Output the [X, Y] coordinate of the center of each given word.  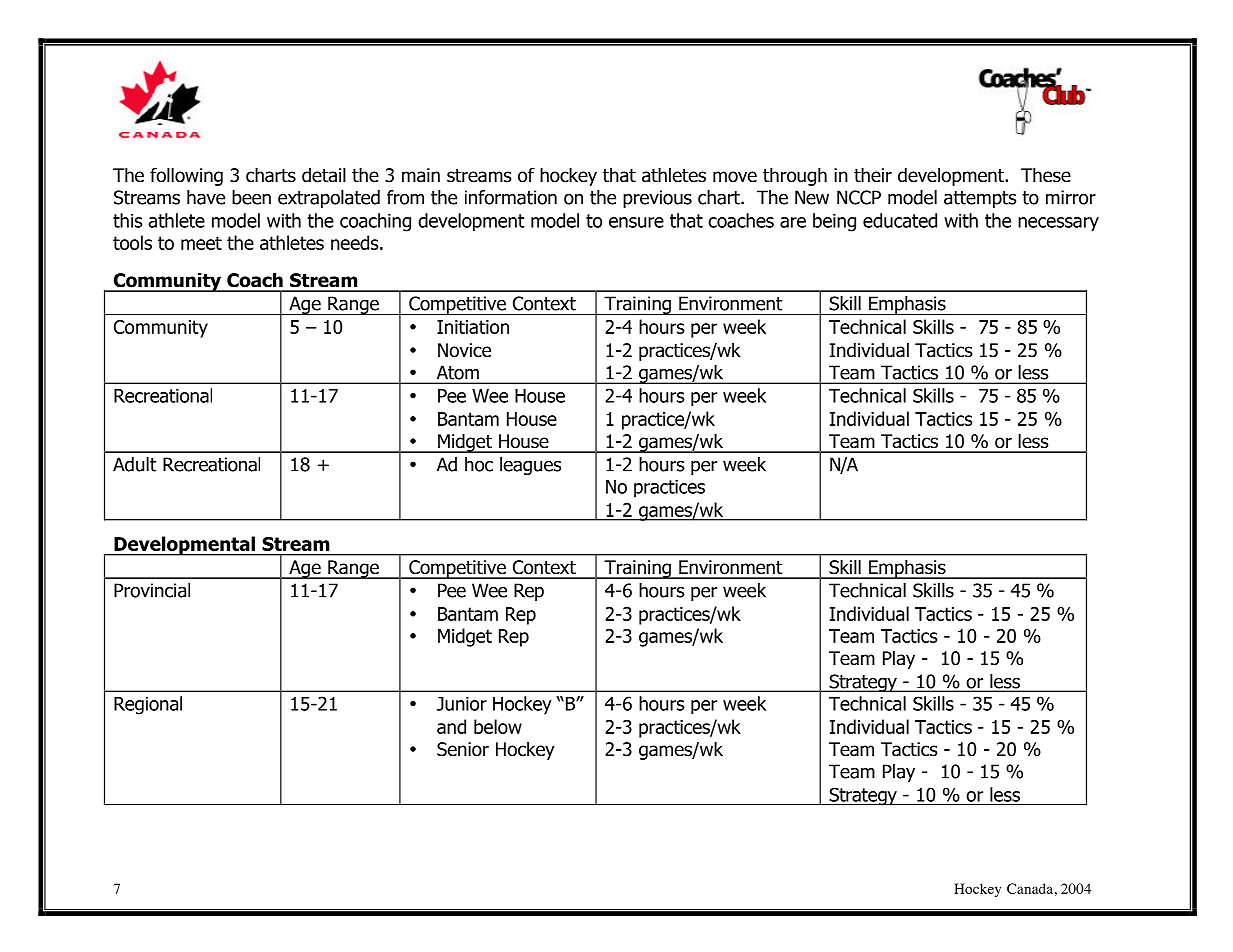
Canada [1030, 888]
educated [900, 220]
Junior [462, 704]
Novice [464, 350]
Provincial [152, 590]
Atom [458, 373]
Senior [463, 749]
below [498, 726]
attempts [980, 199]
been [251, 197]
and [451, 726]
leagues [530, 466]
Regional [148, 705]
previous [657, 199]
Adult [135, 464]
